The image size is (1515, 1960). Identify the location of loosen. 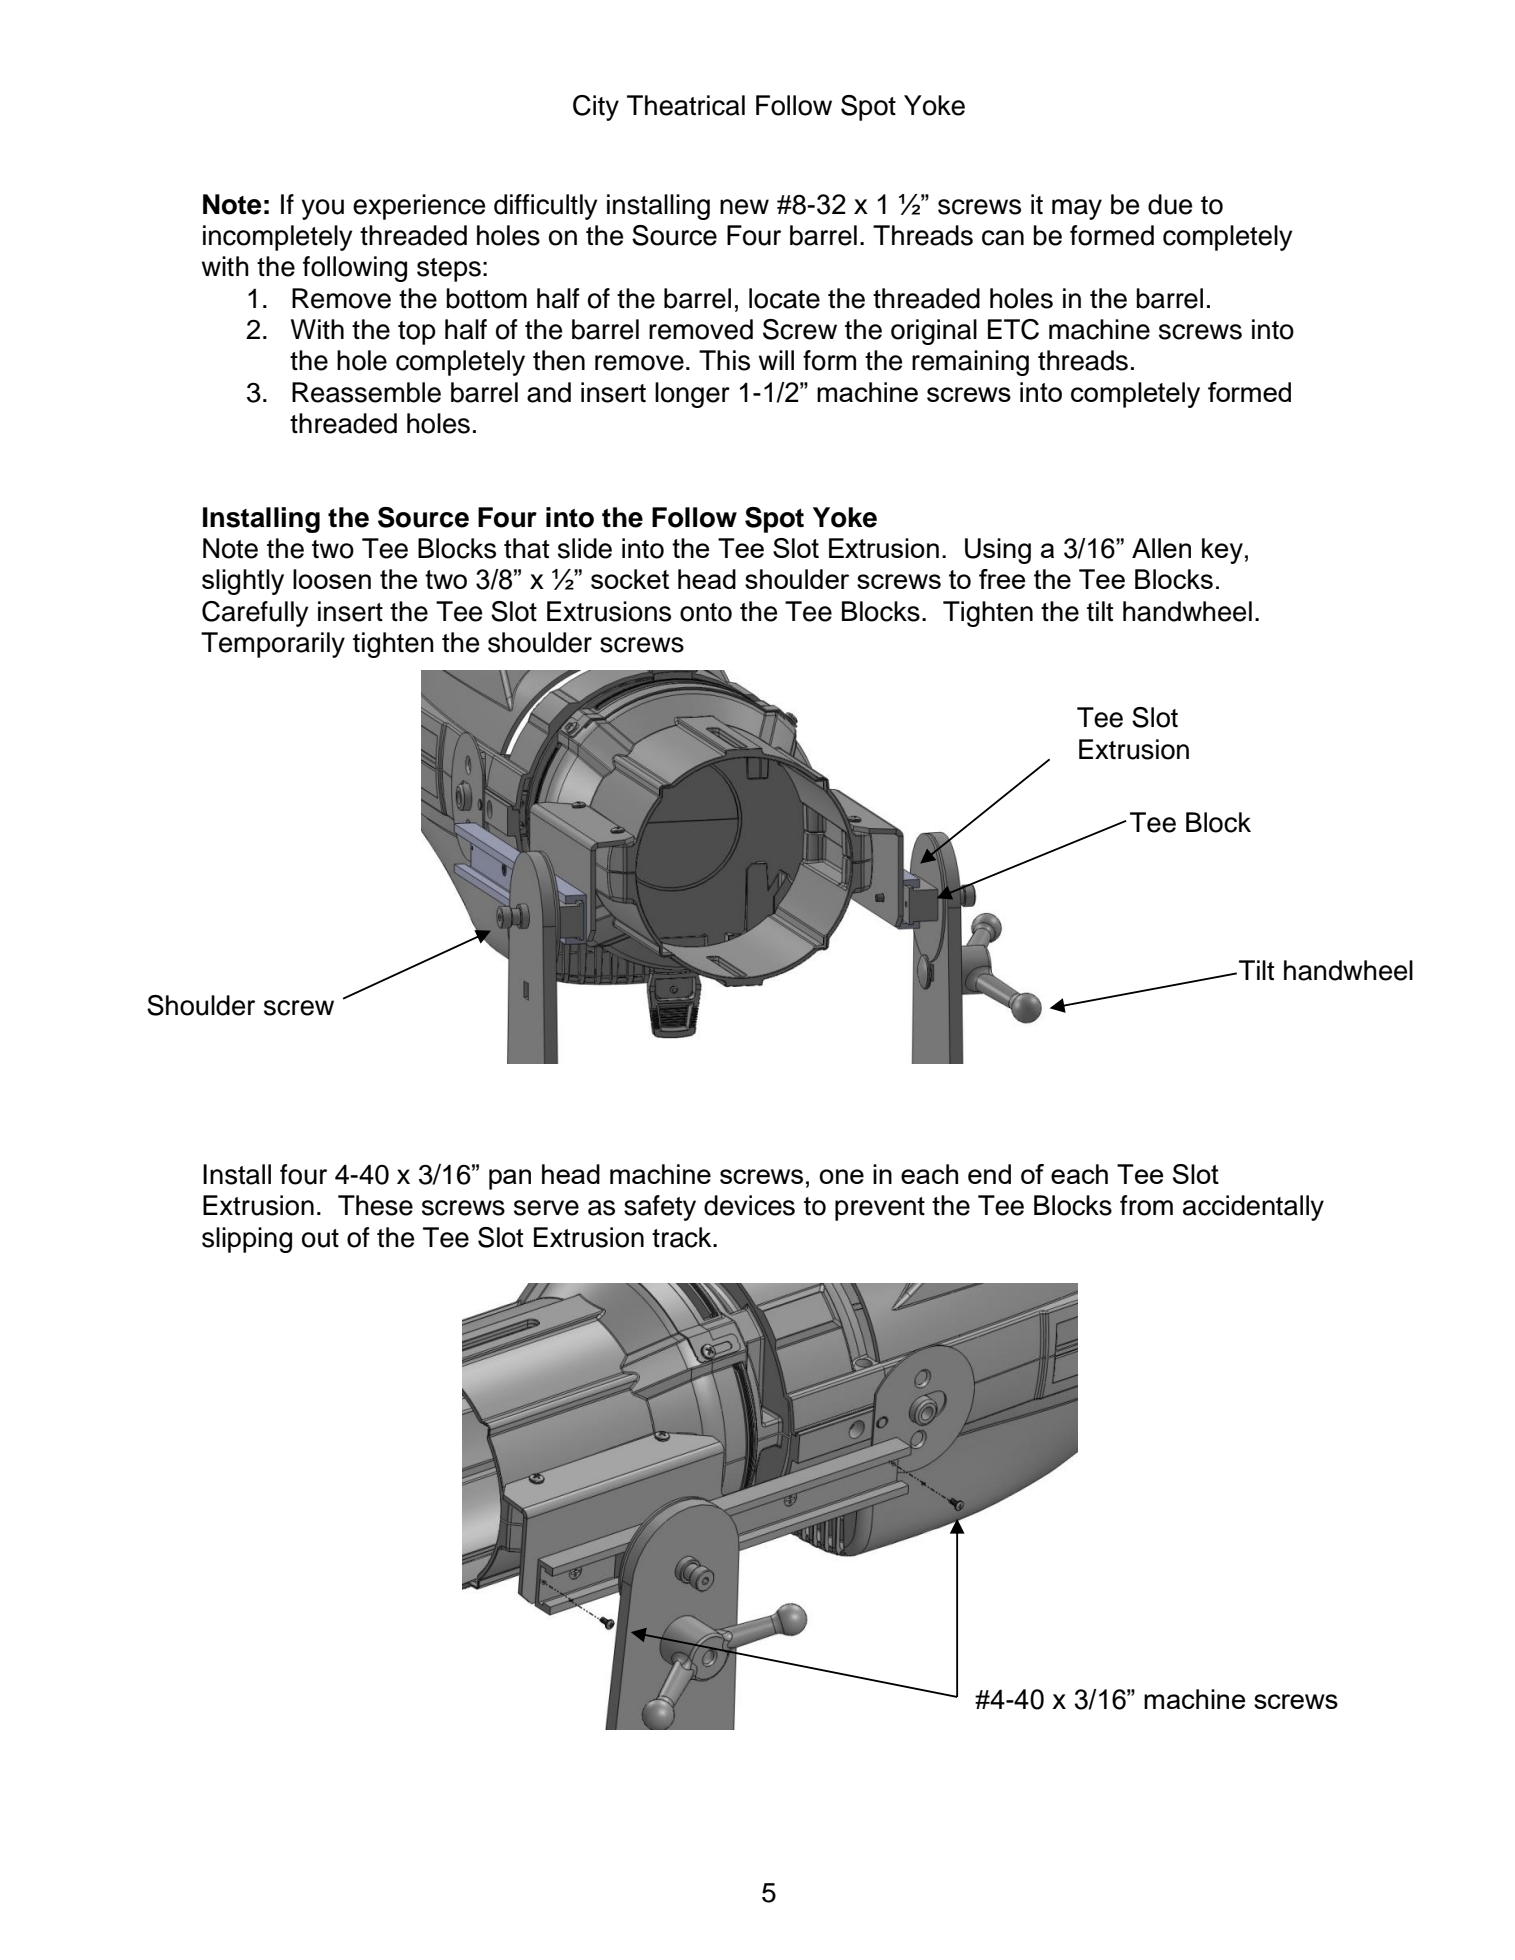
(332, 579).
